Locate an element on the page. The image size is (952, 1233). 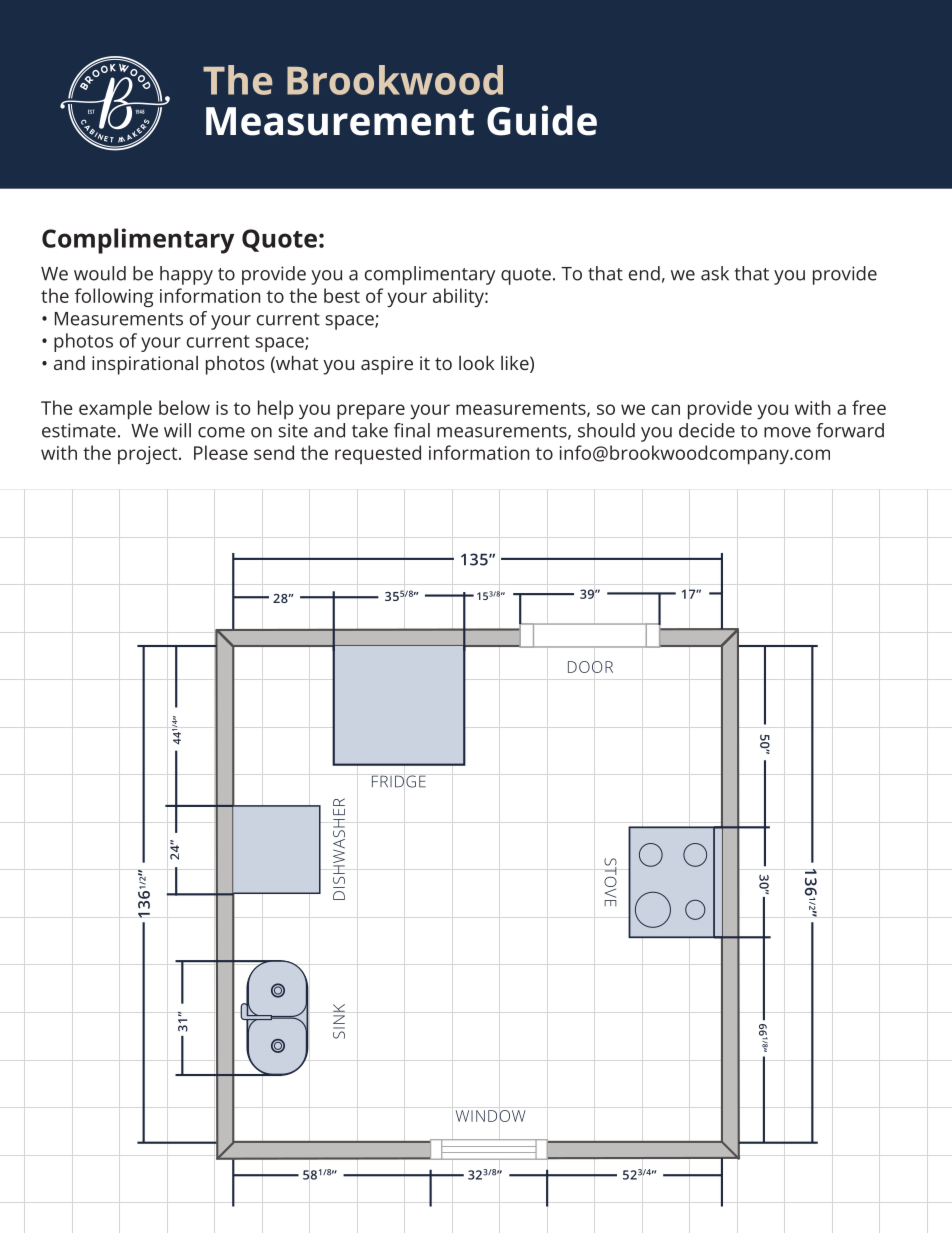
DOOR is located at coordinates (590, 667).
